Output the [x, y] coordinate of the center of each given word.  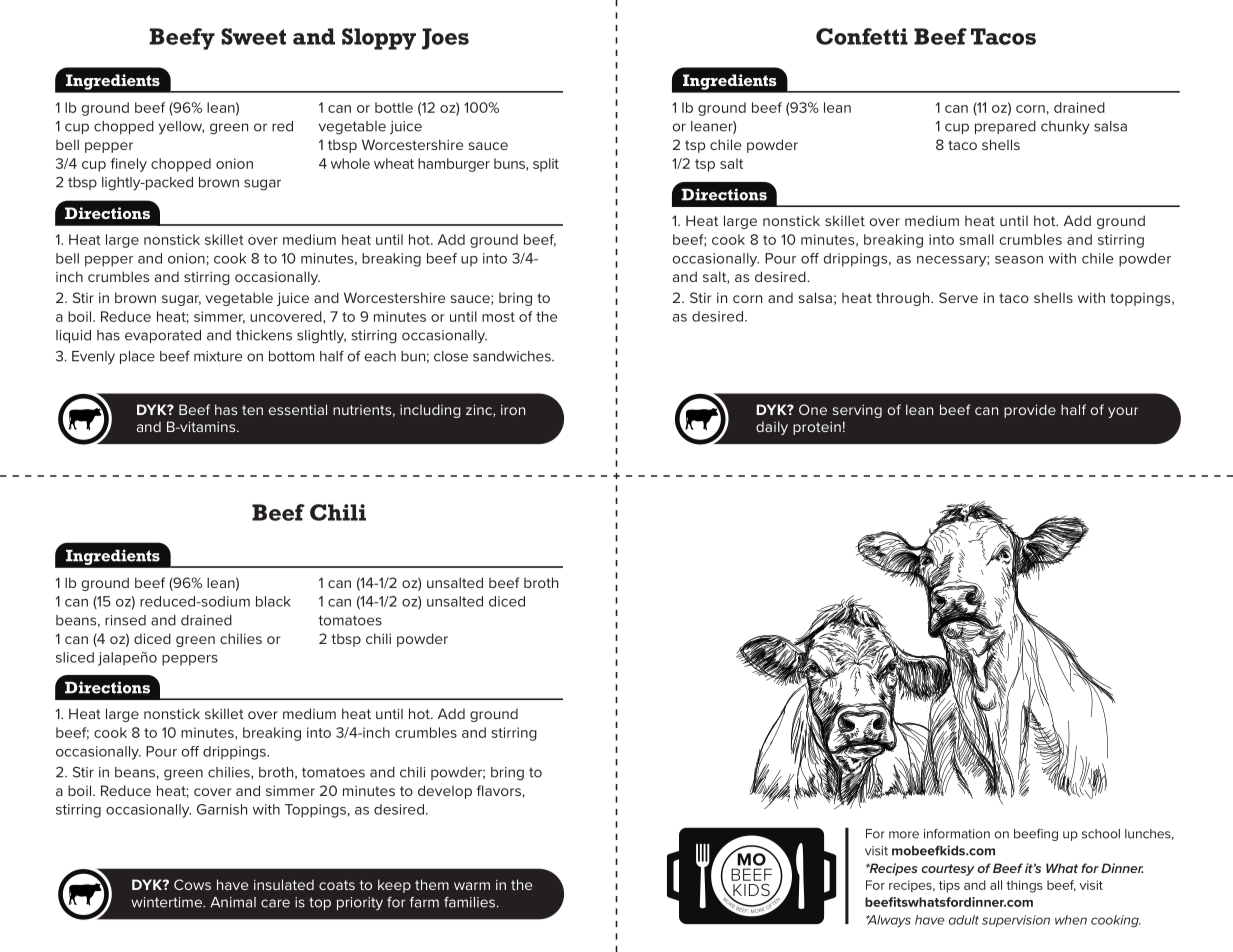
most [498, 317]
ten [252, 410]
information [957, 834]
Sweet [253, 36]
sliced [75, 657]
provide [1030, 411]
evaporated [163, 336]
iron [513, 410]
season [1019, 260]
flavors [499, 790]
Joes [445, 39]
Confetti [862, 36]
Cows [192, 884]
